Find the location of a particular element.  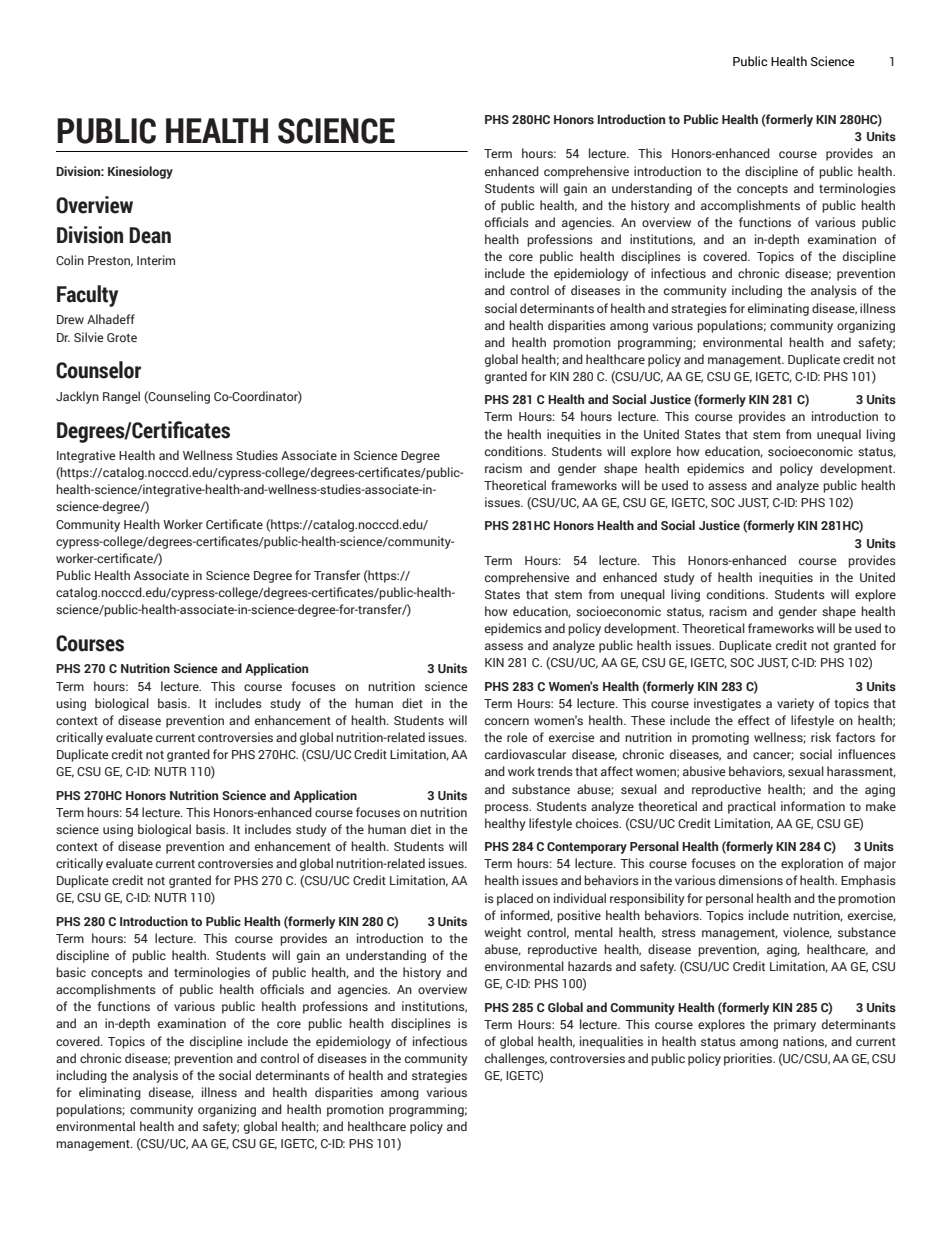

role is located at coordinates (517, 737).
